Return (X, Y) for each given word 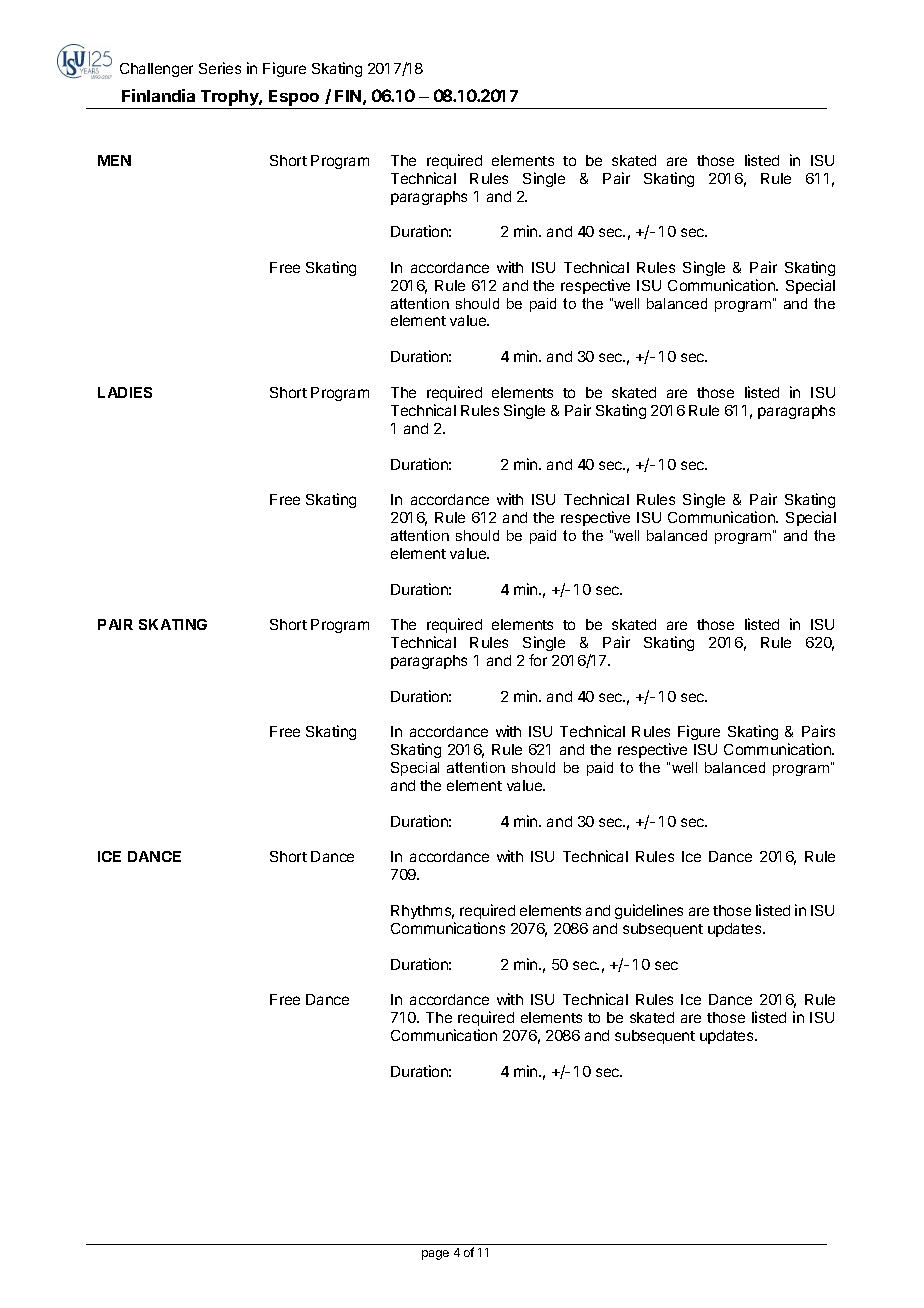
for (538, 660)
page (435, 1255)
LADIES (125, 392)
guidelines (649, 911)
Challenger (156, 70)
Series (220, 68)
